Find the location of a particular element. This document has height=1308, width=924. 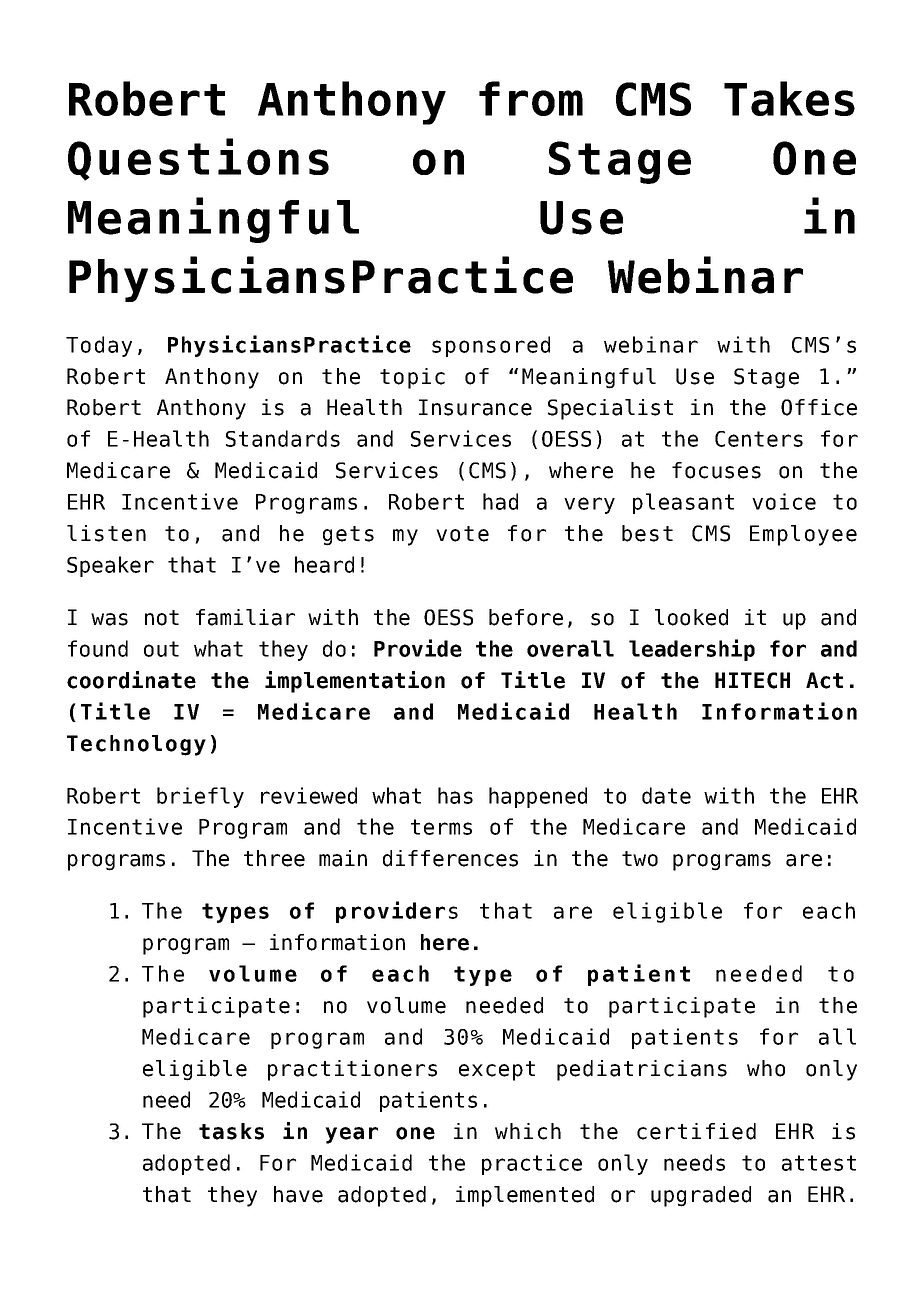

tasks is located at coordinates (231, 1131).
